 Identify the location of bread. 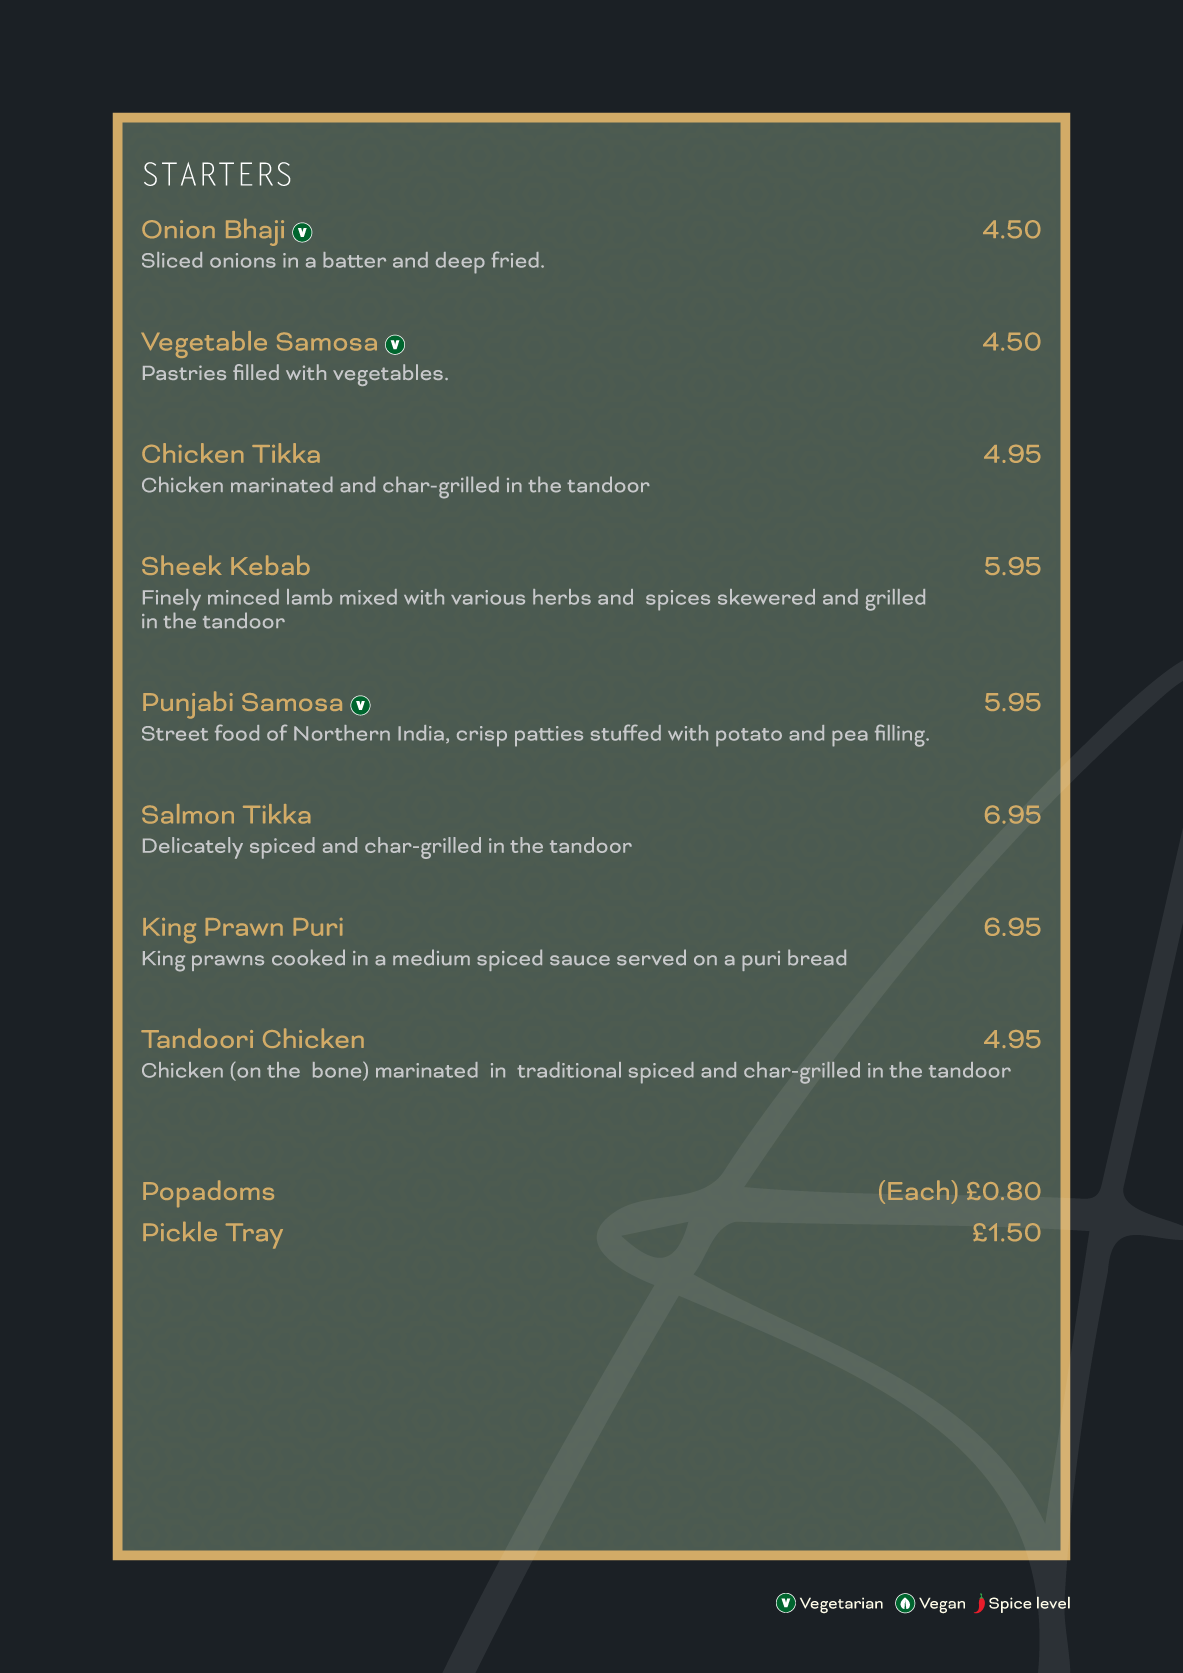
(817, 957).
